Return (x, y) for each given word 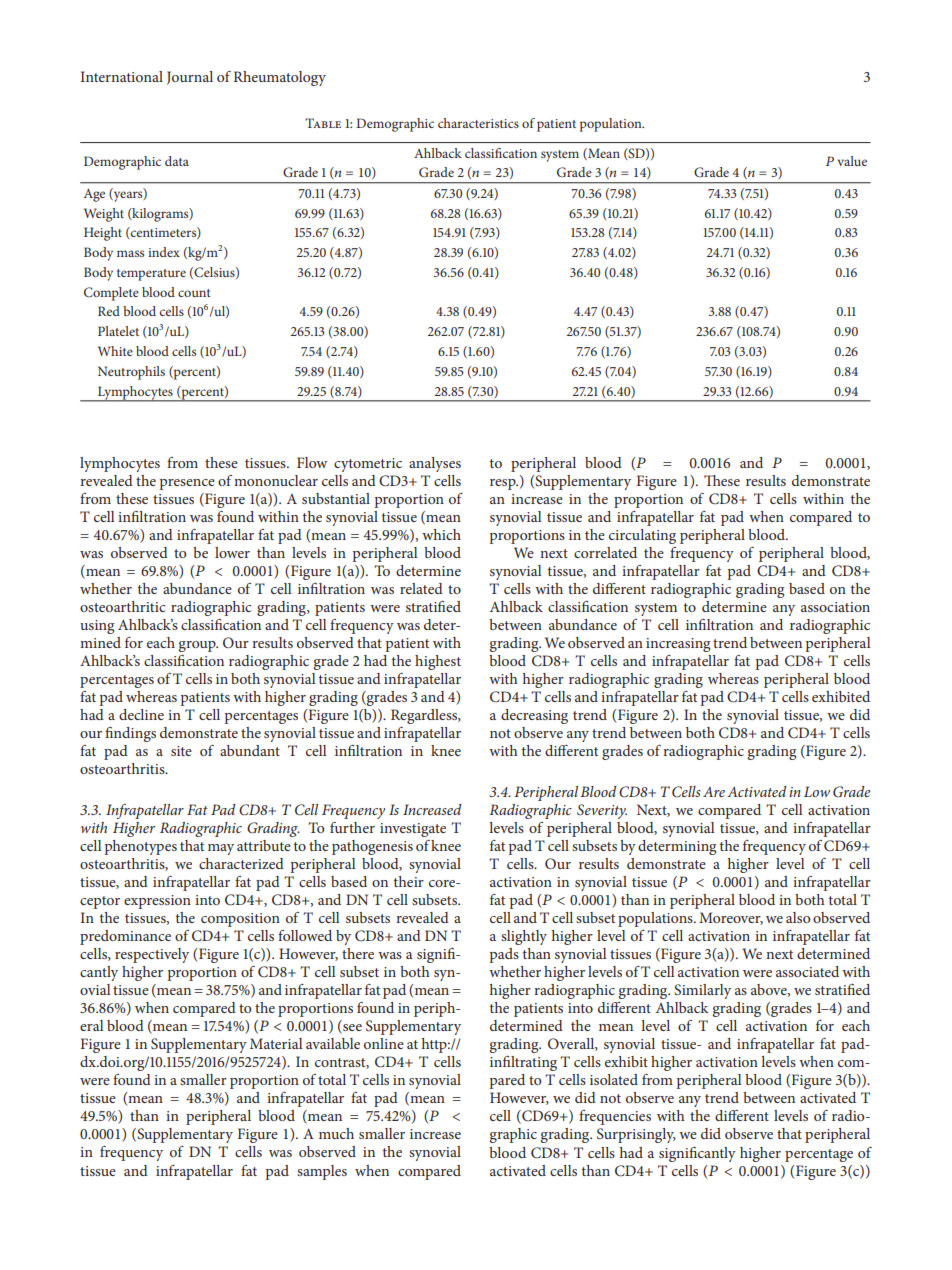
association (835, 607)
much (336, 1133)
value (852, 161)
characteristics (478, 123)
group (198, 646)
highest (438, 662)
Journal (190, 78)
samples (322, 1172)
